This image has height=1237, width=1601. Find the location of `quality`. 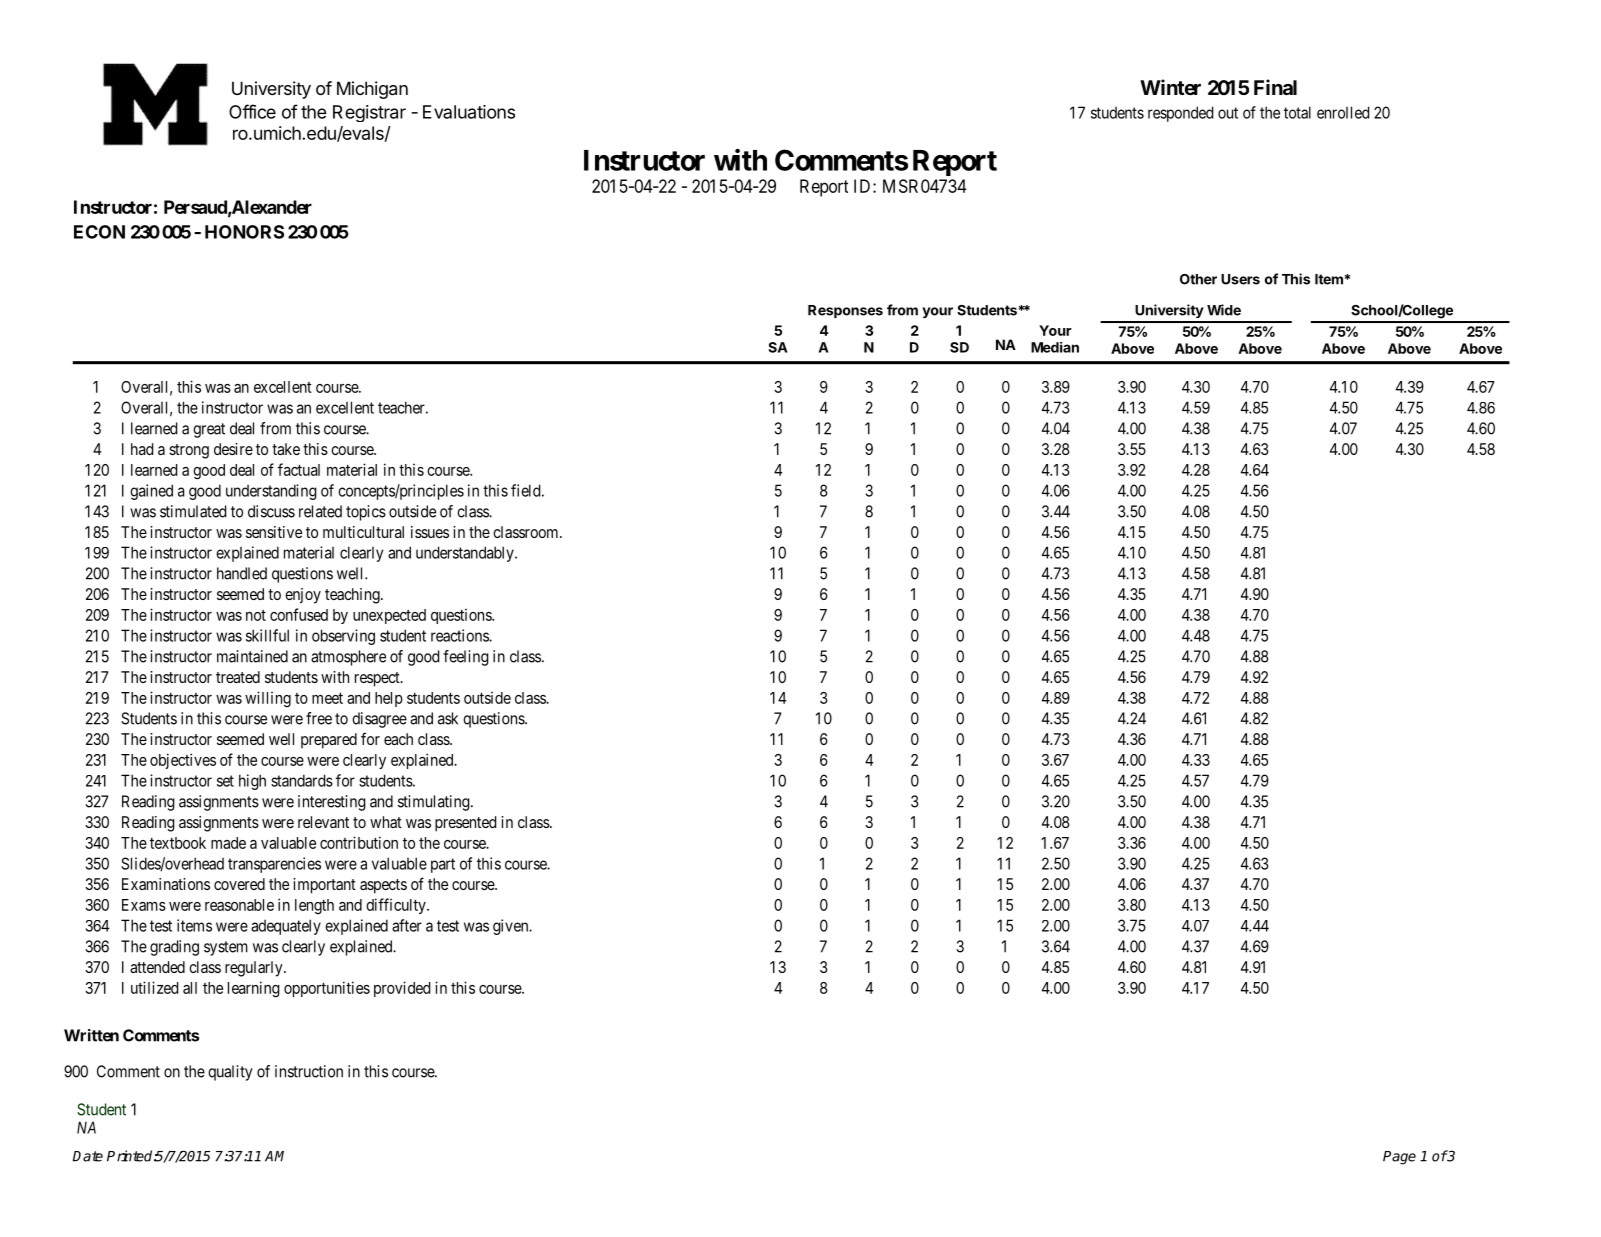

quality is located at coordinates (230, 1073).
